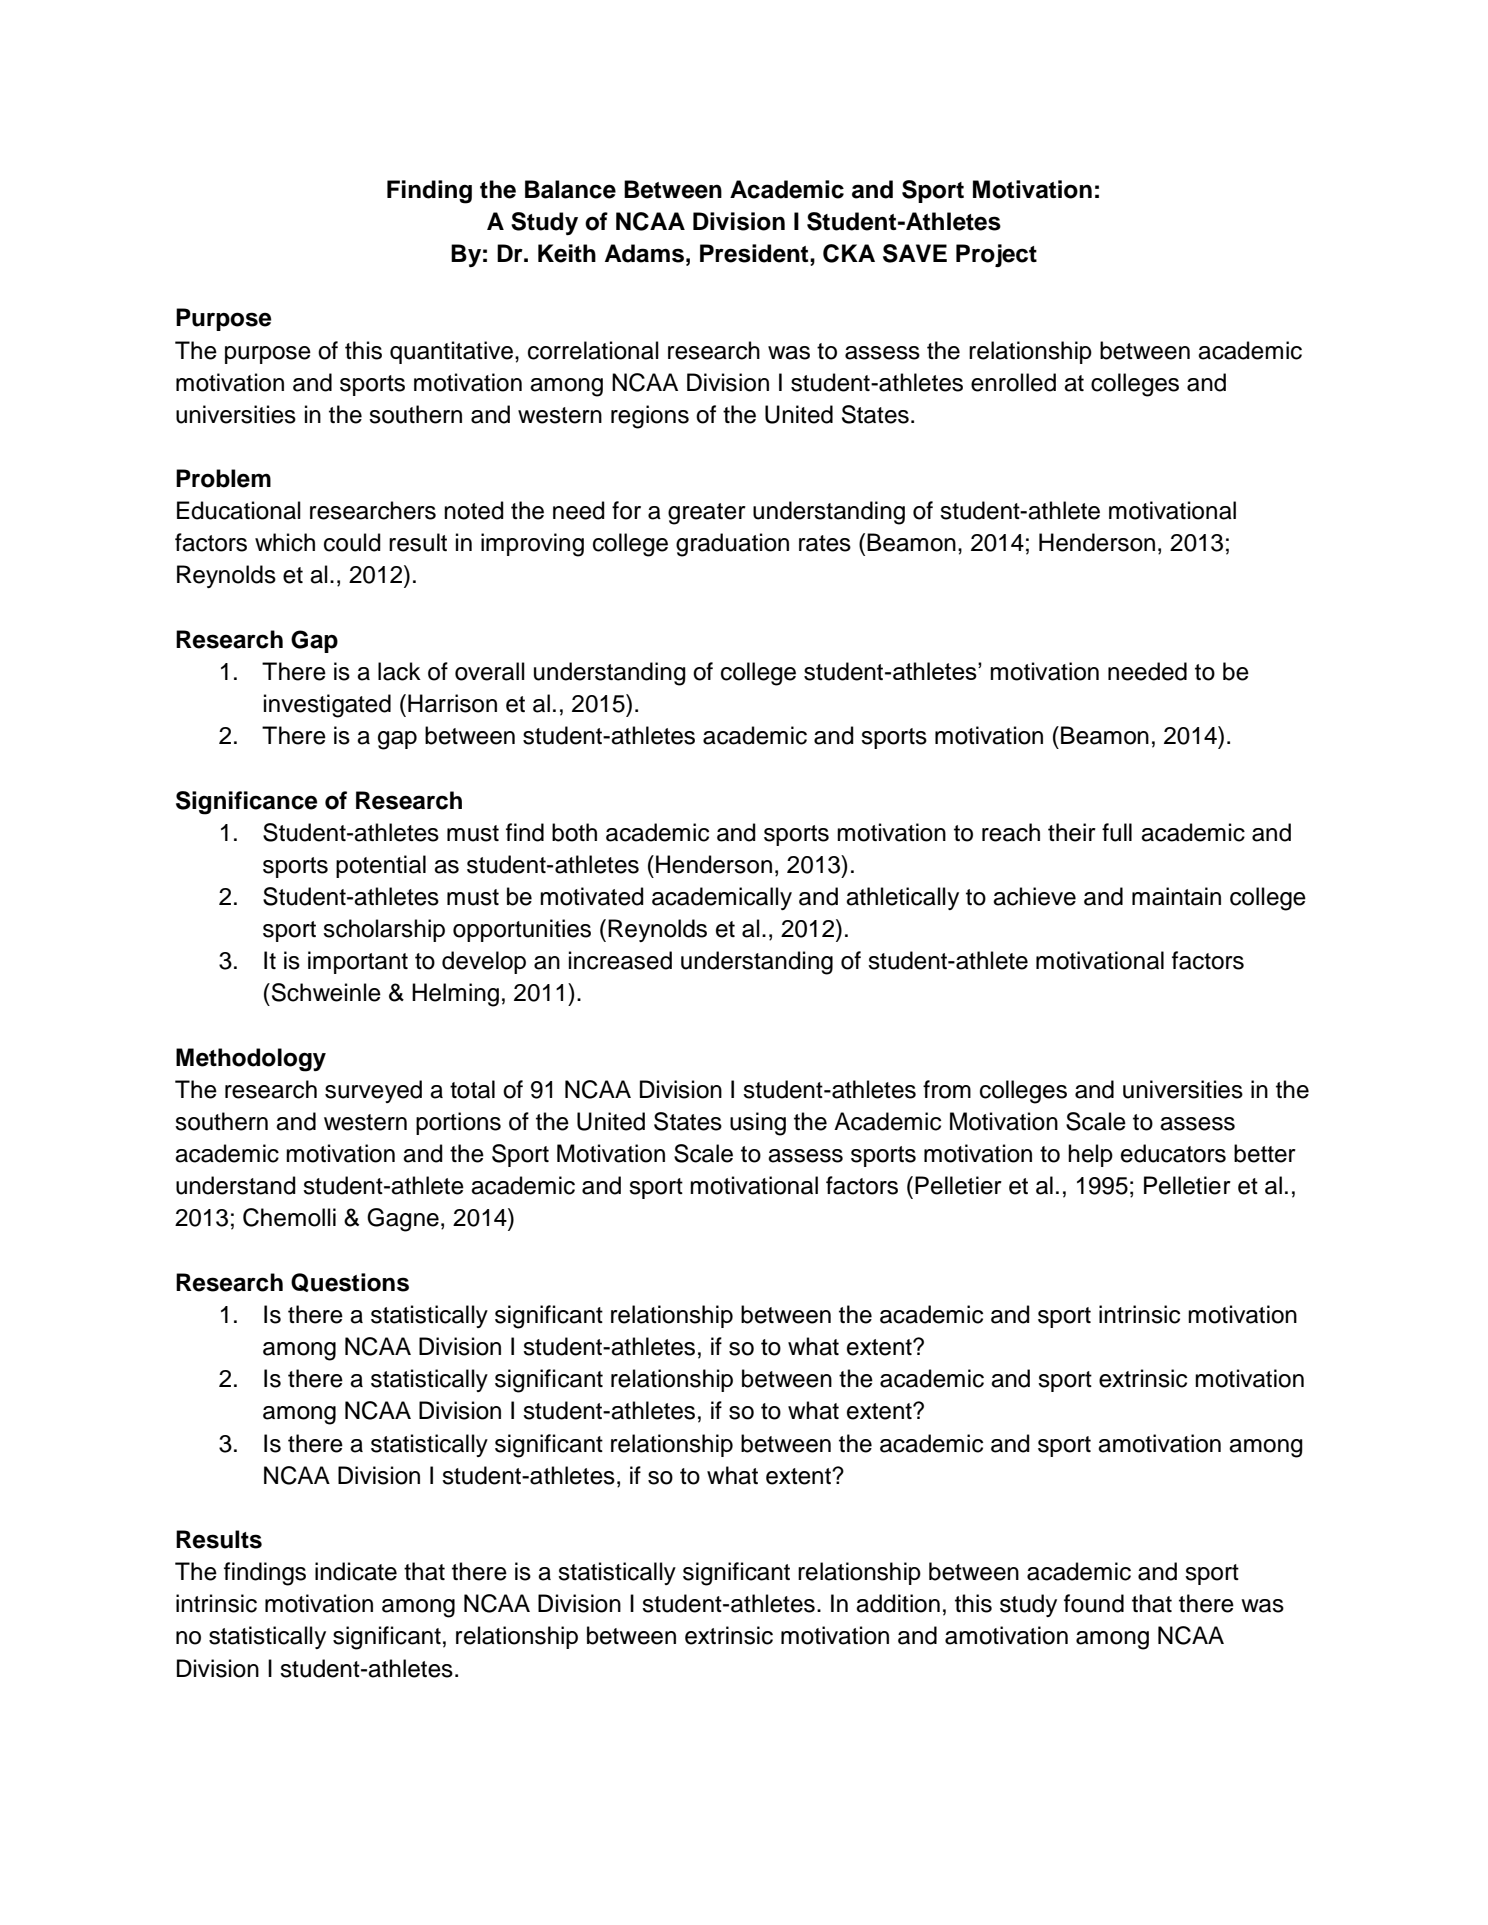  I want to click on indicate, so click(356, 1571).
